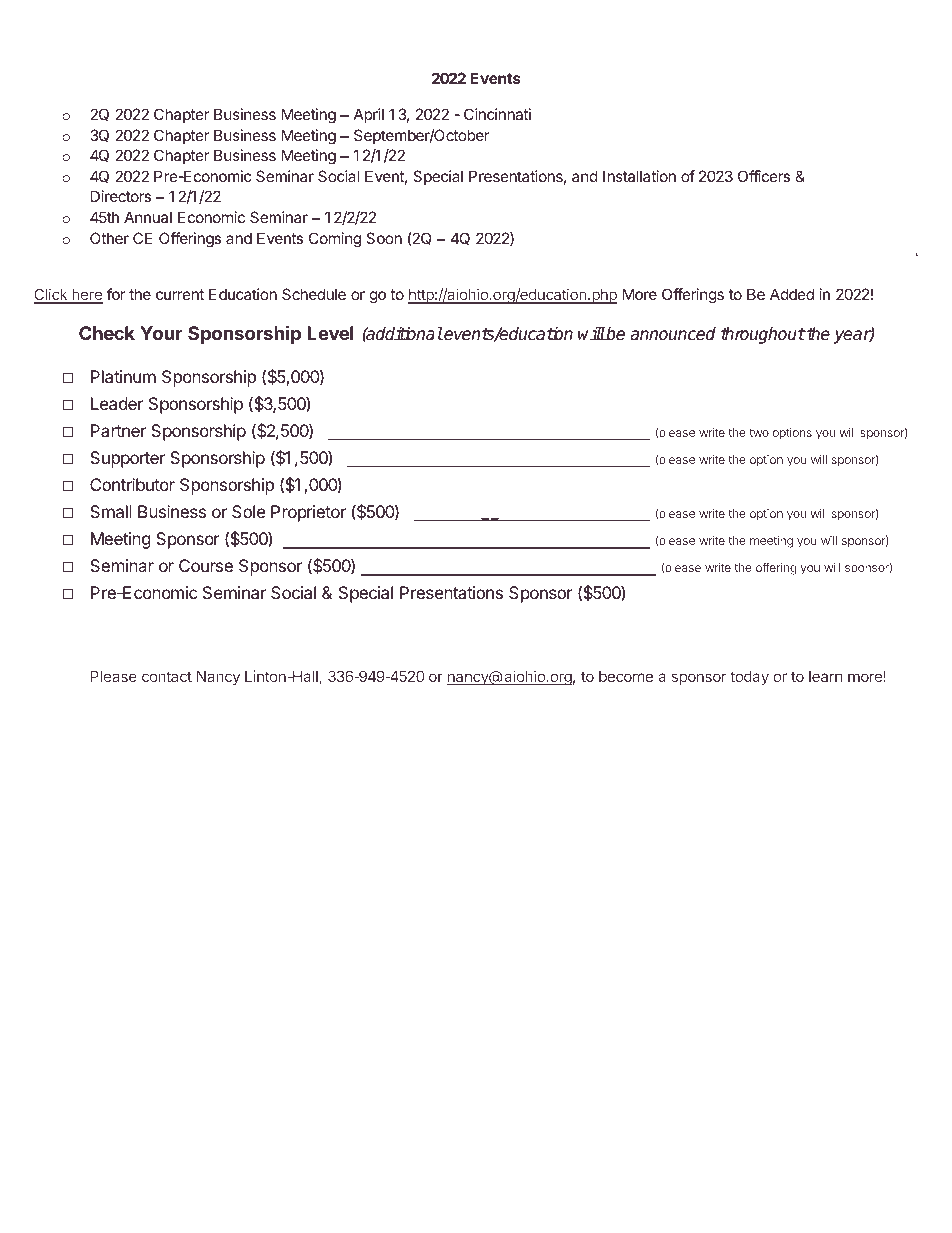  I want to click on Directors, so click(121, 196).
